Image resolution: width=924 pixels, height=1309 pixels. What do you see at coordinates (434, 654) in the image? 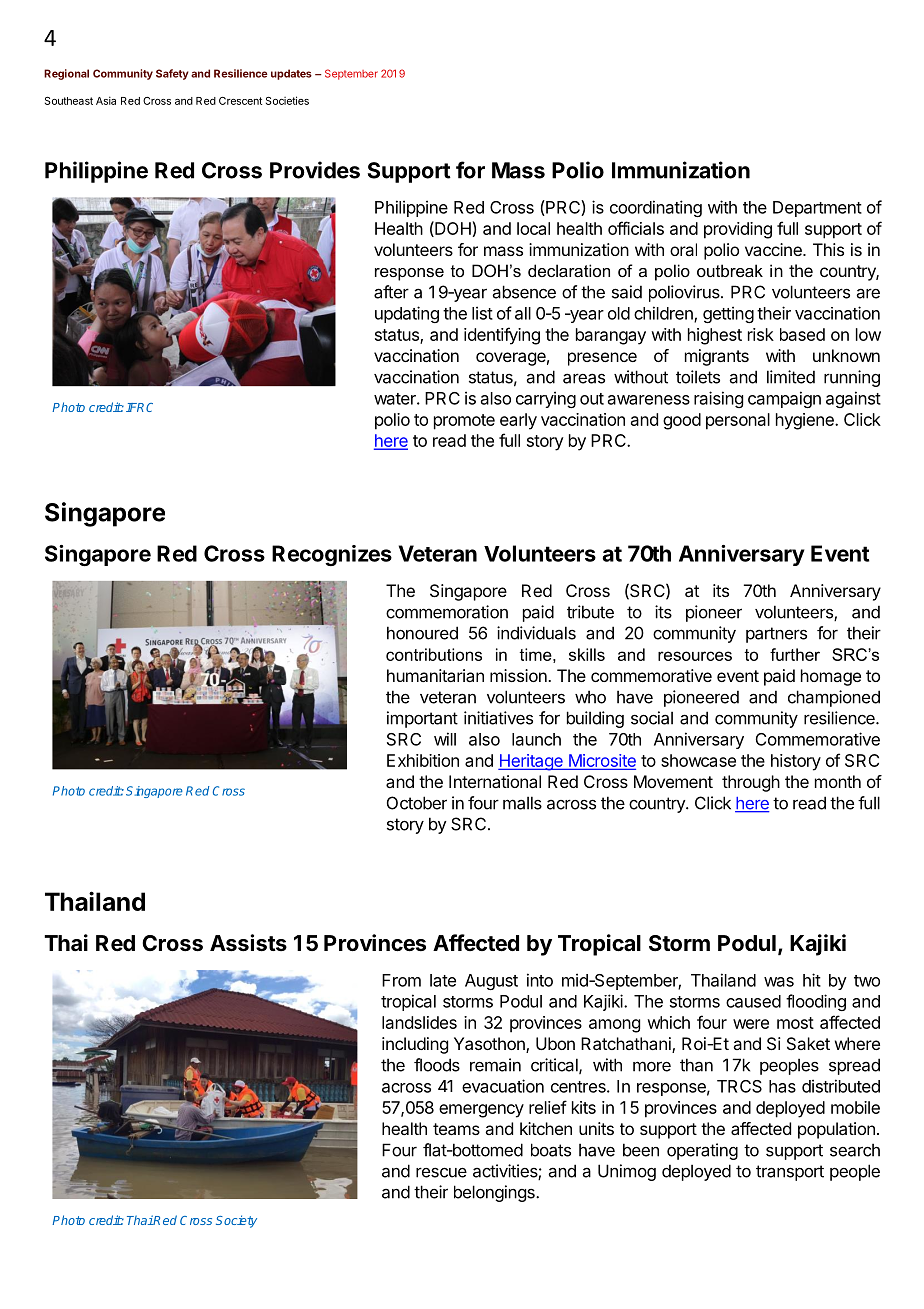
I see `contributions` at bounding box center [434, 654].
